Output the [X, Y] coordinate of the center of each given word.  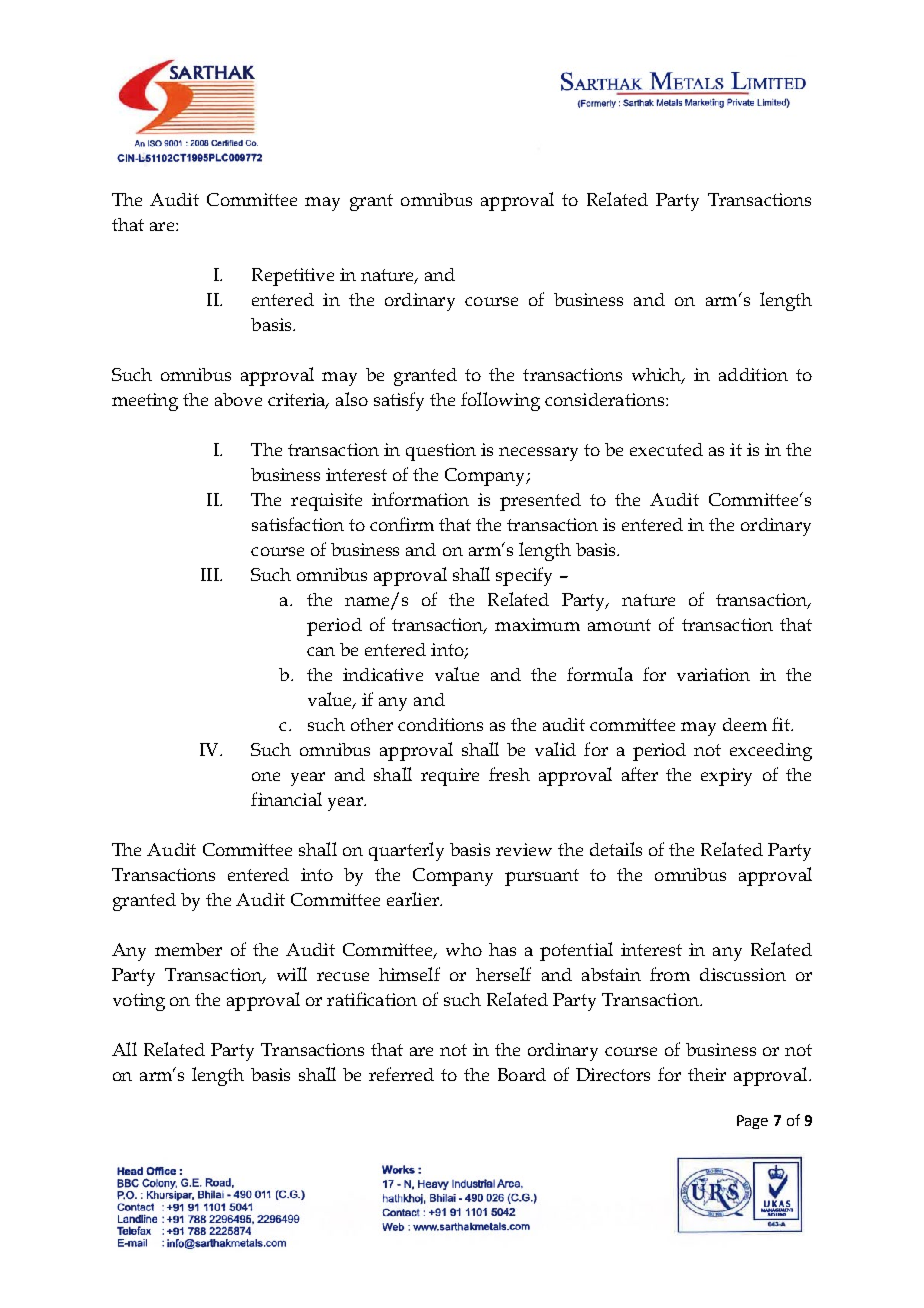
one [266, 776]
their [707, 1074]
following [500, 401]
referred [401, 1074]
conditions [440, 724]
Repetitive [293, 277]
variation [713, 674]
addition [753, 374]
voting [139, 1002]
